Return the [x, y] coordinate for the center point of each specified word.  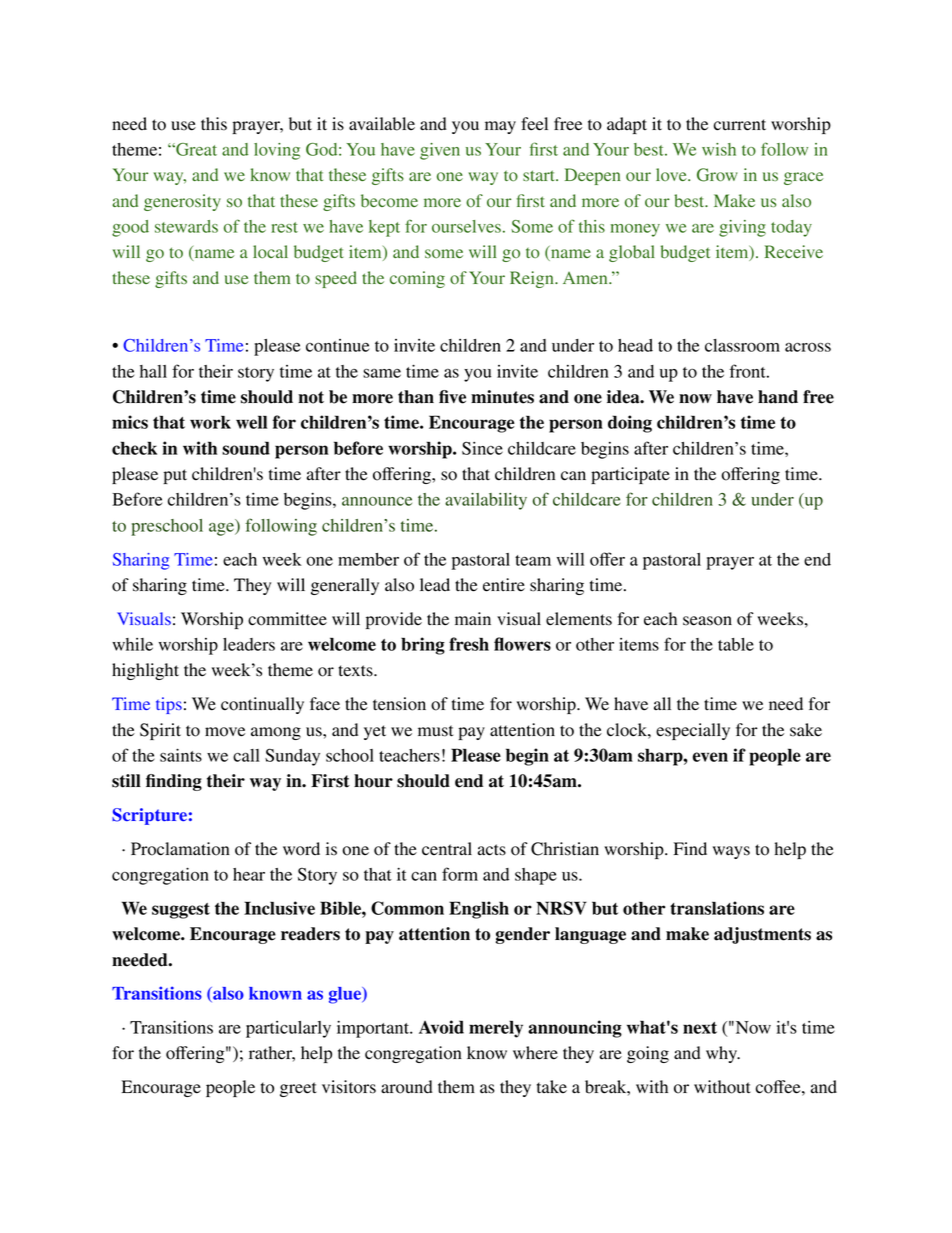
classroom [742, 345]
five [452, 397]
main [473, 619]
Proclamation [180, 849]
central [447, 849]
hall [153, 371]
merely [496, 1029]
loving [277, 151]
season [707, 621]
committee [287, 619]
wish [719, 149]
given [440, 151]
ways [731, 852]
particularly [288, 1029]
